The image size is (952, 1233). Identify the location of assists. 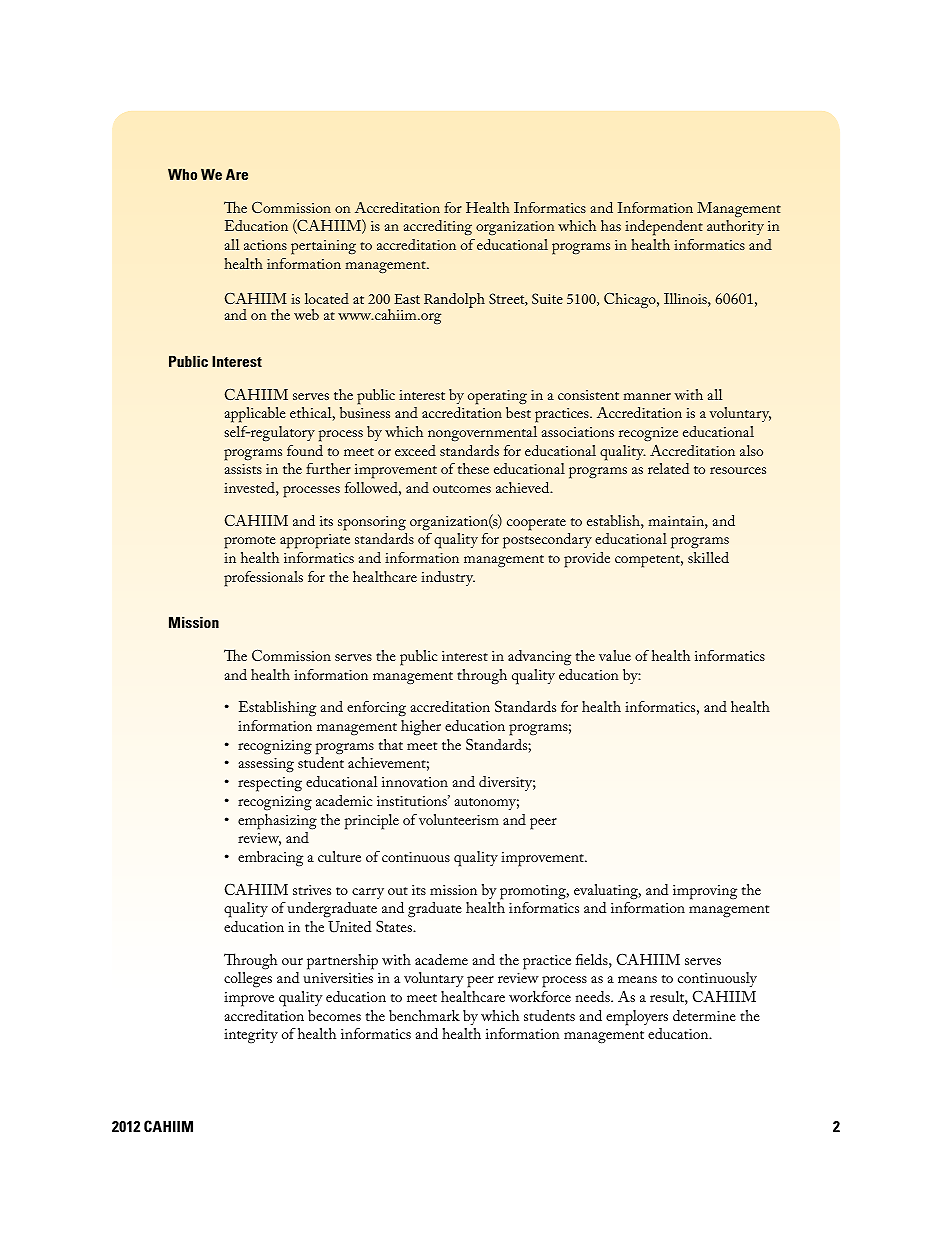
(243, 469).
